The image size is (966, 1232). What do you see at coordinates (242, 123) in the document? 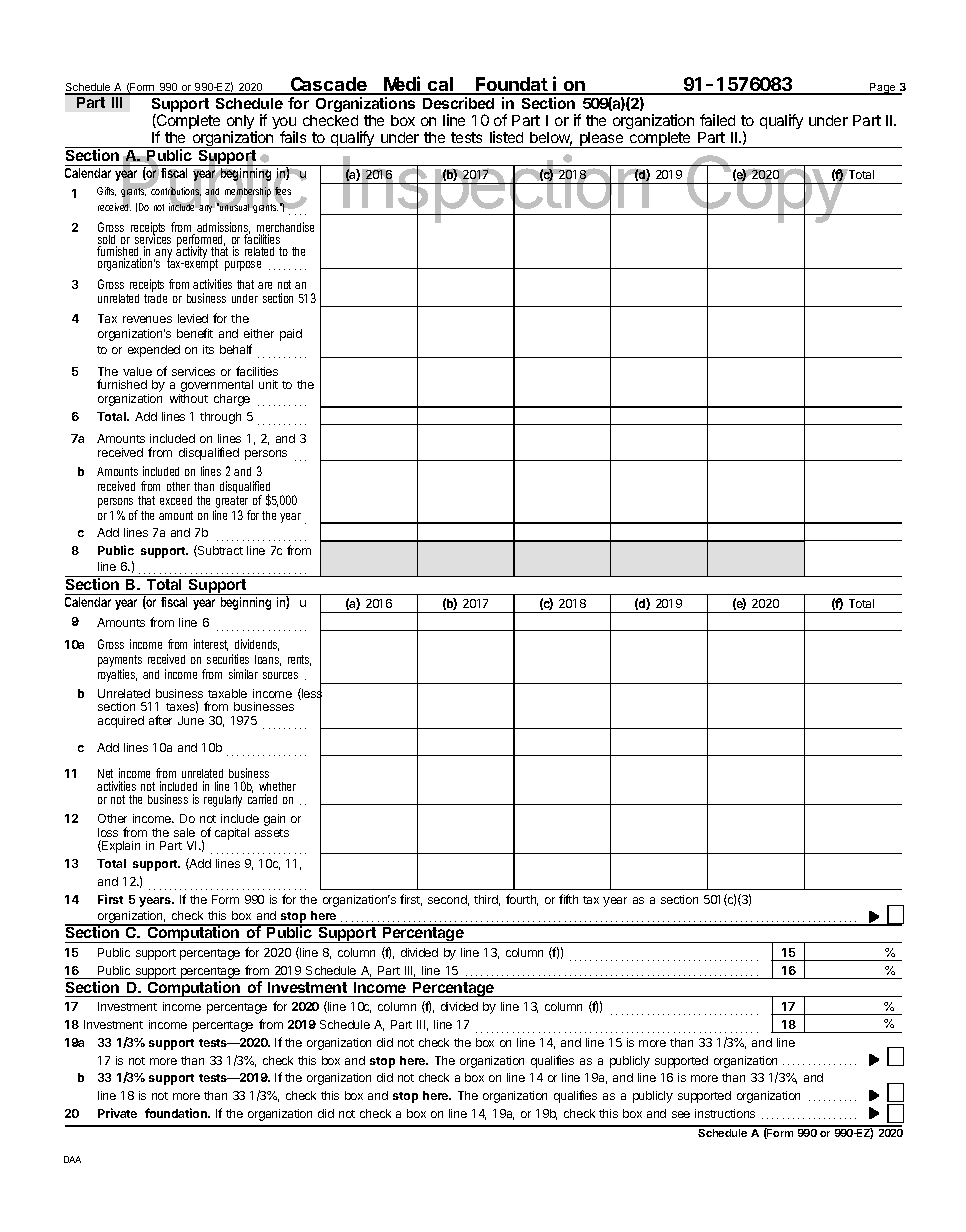
I see `only` at bounding box center [242, 123].
